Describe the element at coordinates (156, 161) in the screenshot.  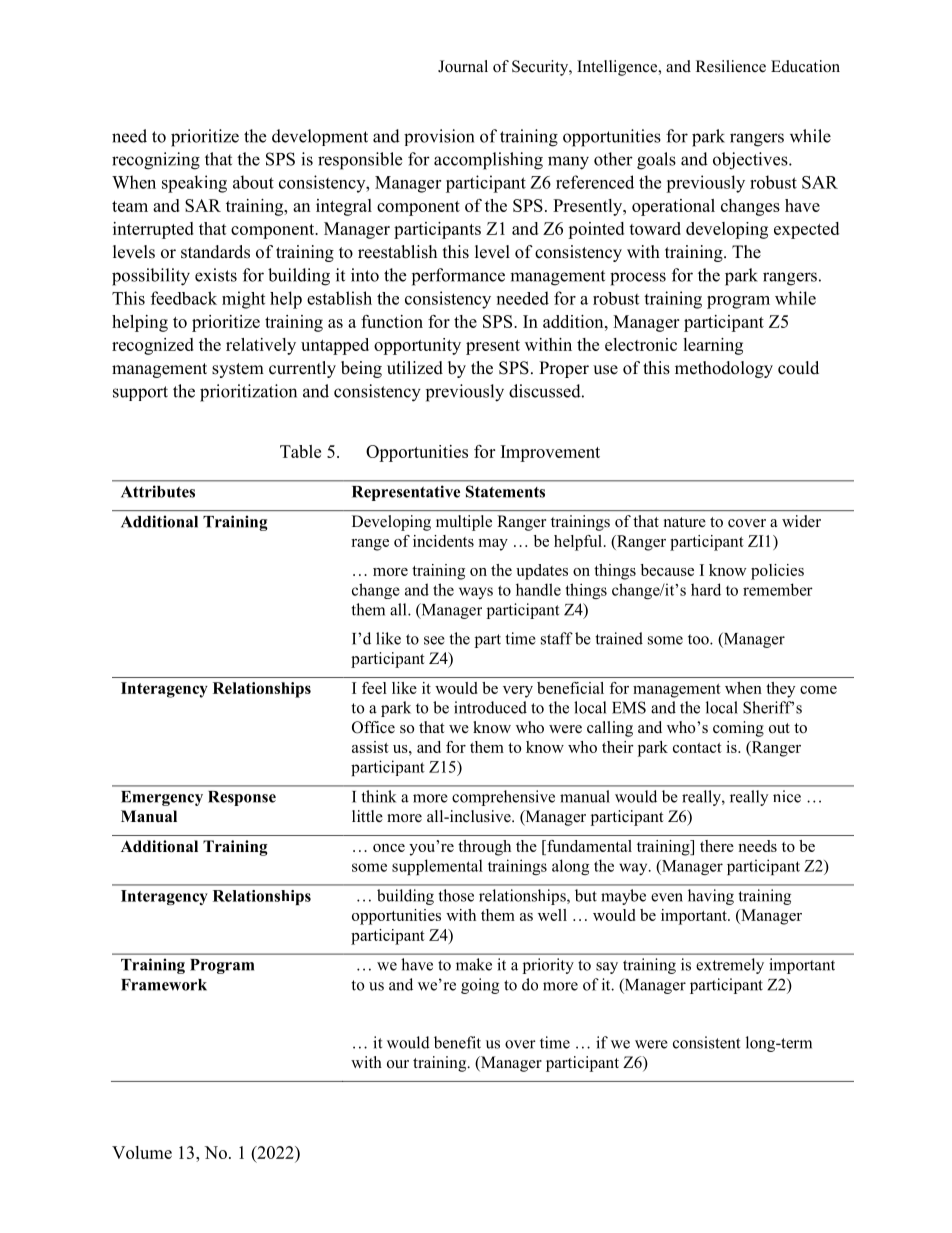
I see `recognizing` at that location.
